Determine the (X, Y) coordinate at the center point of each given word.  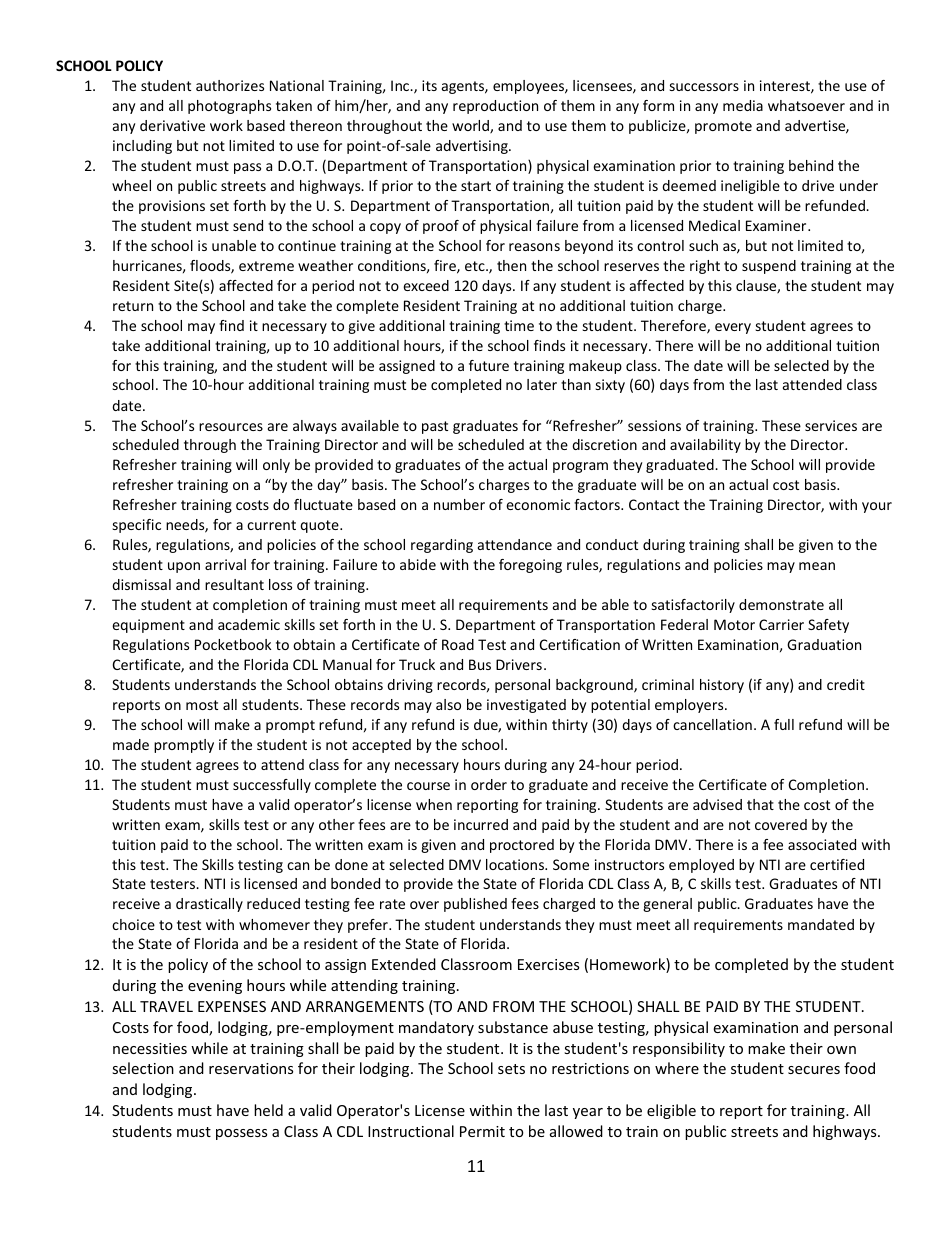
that (760, 804)
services (831, 425)
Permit (482, 1131)
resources (231, 427)
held (268, 1110)
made (131, 744)
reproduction (495, 107)
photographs (229, 107)
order (489, 784)
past (435, 427)
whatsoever (806, 105)
